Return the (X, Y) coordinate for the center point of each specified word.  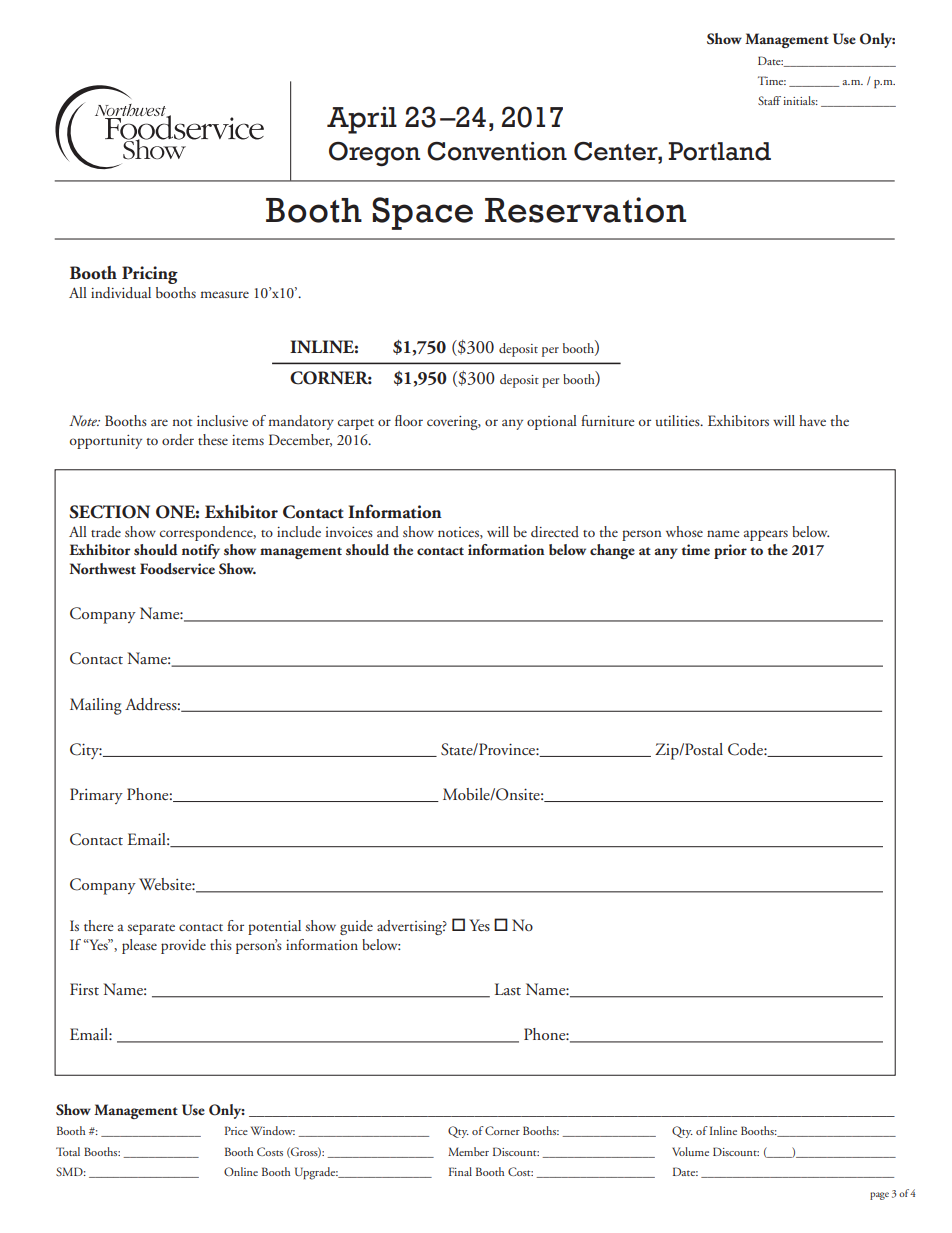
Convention (497, 151)
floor (409, 420)
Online (241, 1171)
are (159, 422)
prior (730, 551)
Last (508, 989)
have (812, 420)
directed (555, 532)
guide (356, 927)
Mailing (96, 706)
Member (468, 1151)
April (362, 120)
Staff (769, 100)
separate (151, 929)
